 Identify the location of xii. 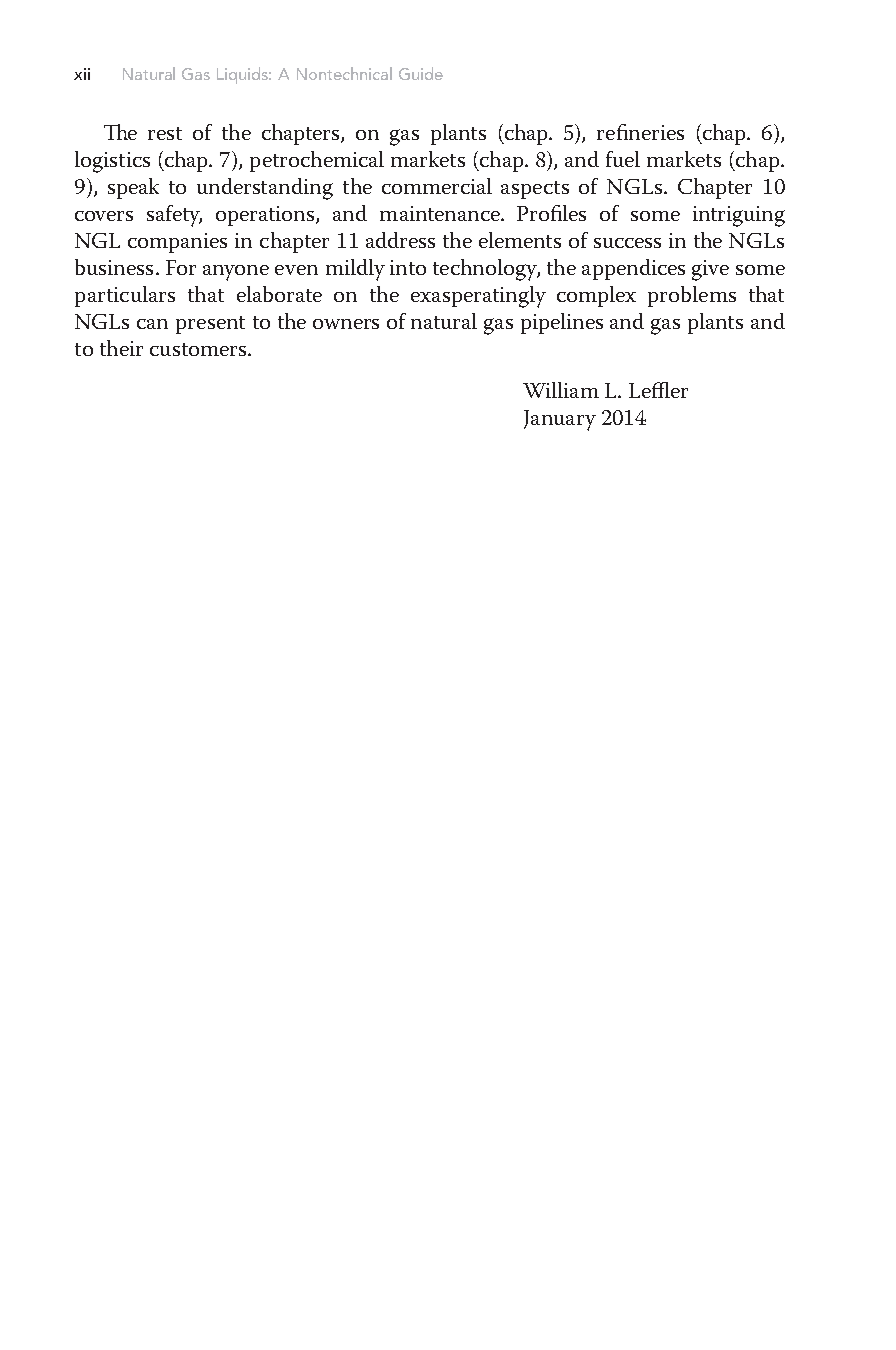
(82, 74).
